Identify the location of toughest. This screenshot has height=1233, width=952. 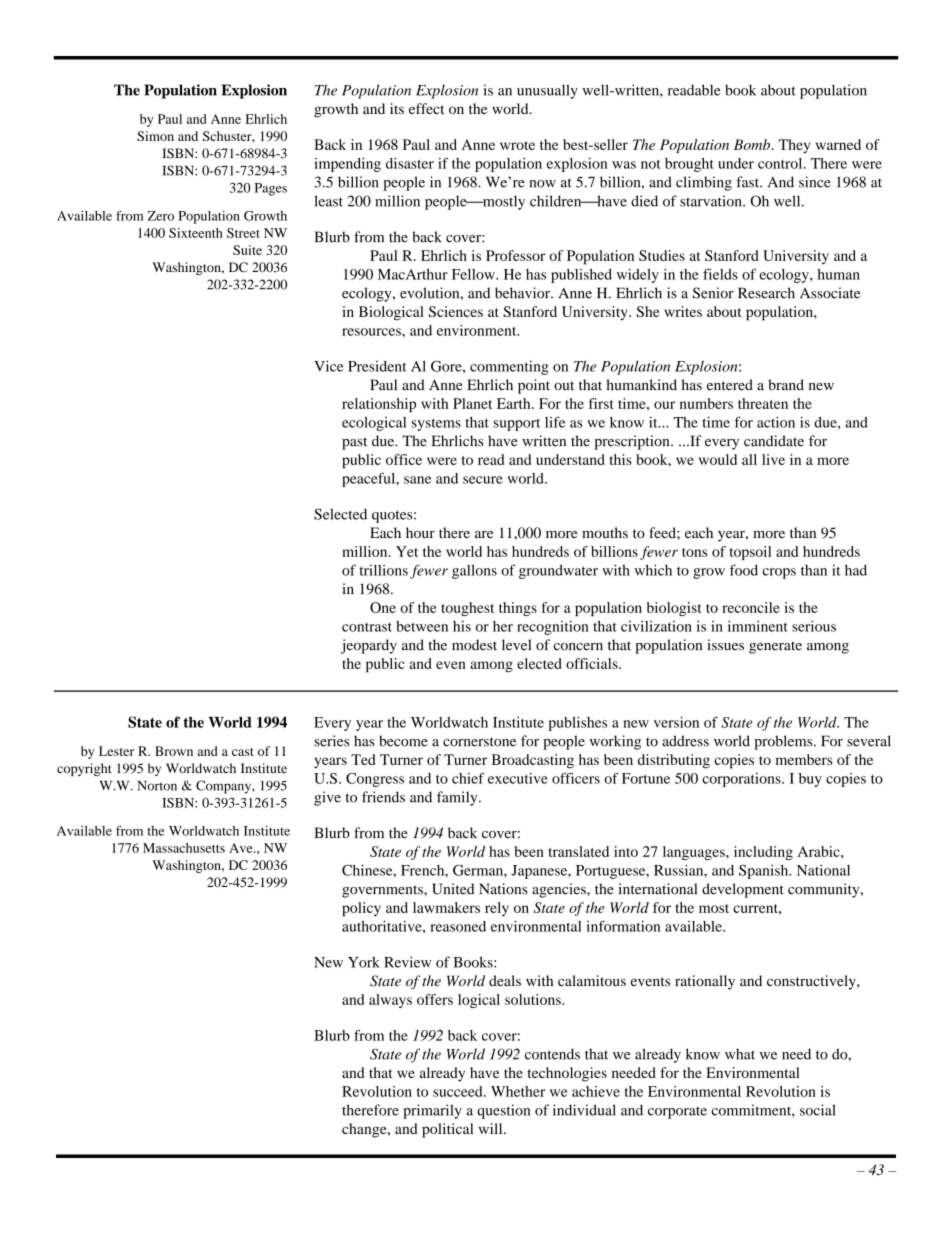
(467, 609).
